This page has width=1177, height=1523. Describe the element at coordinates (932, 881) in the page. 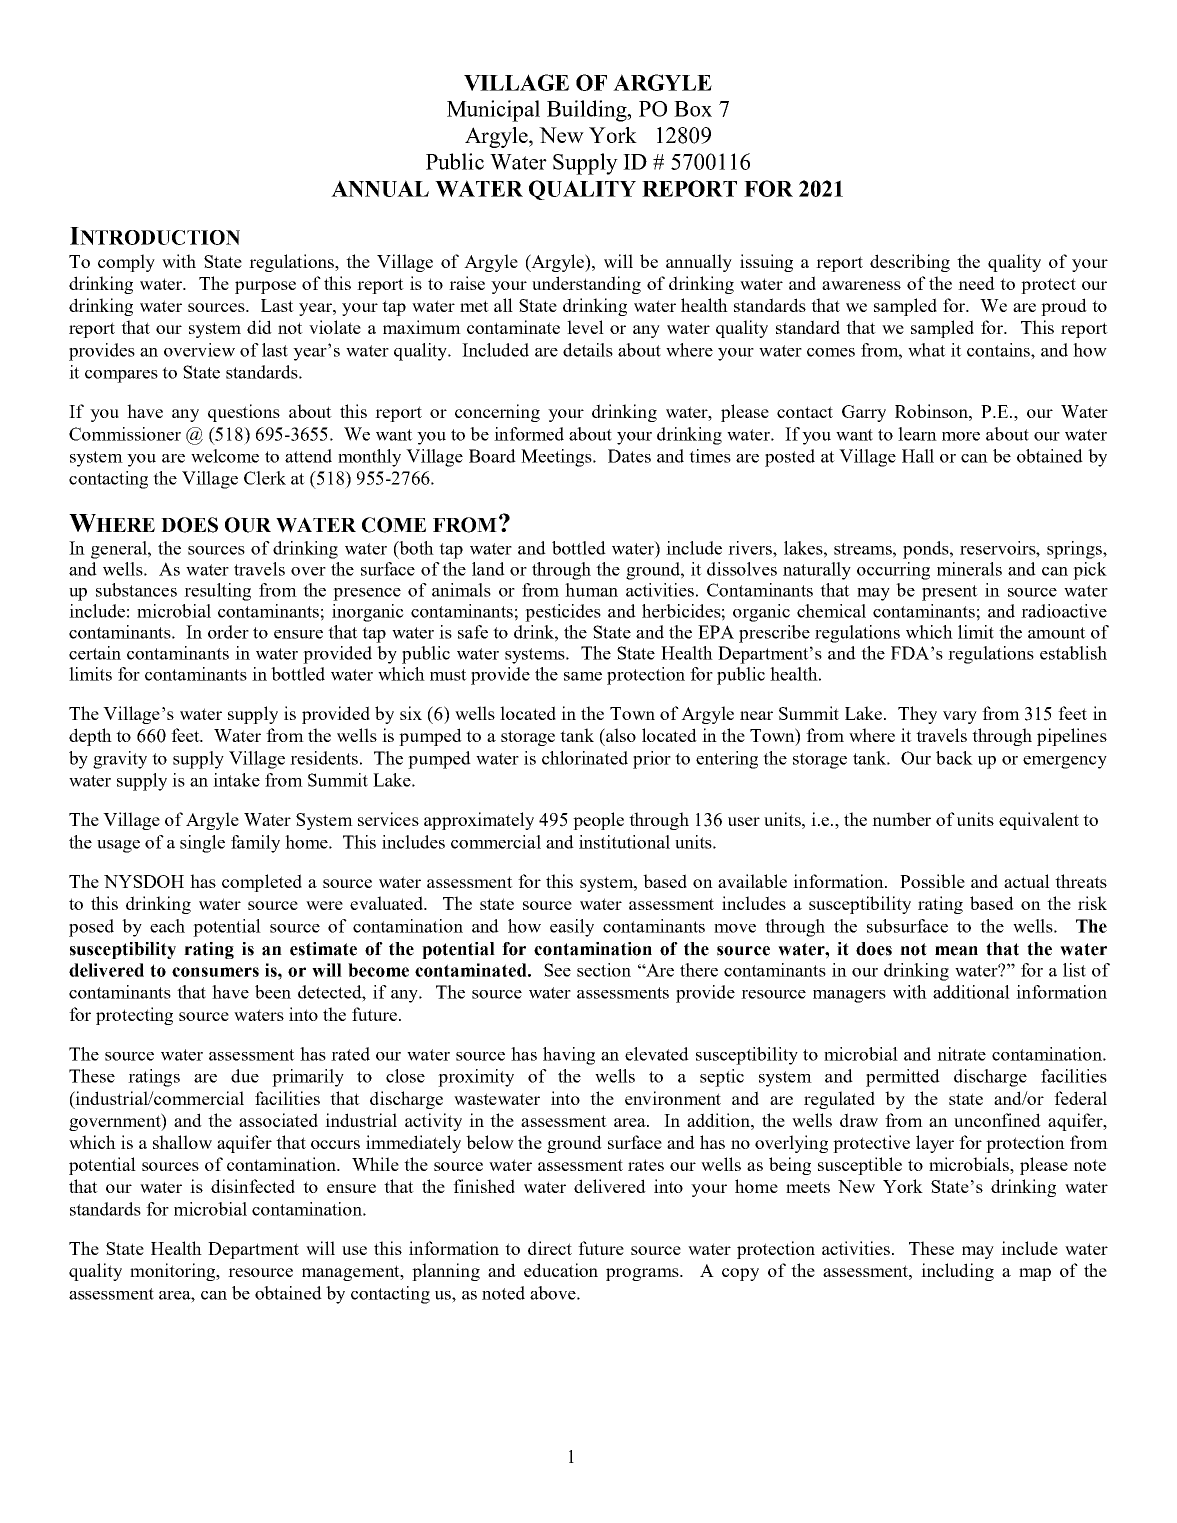

I see `Possible` at that location.
